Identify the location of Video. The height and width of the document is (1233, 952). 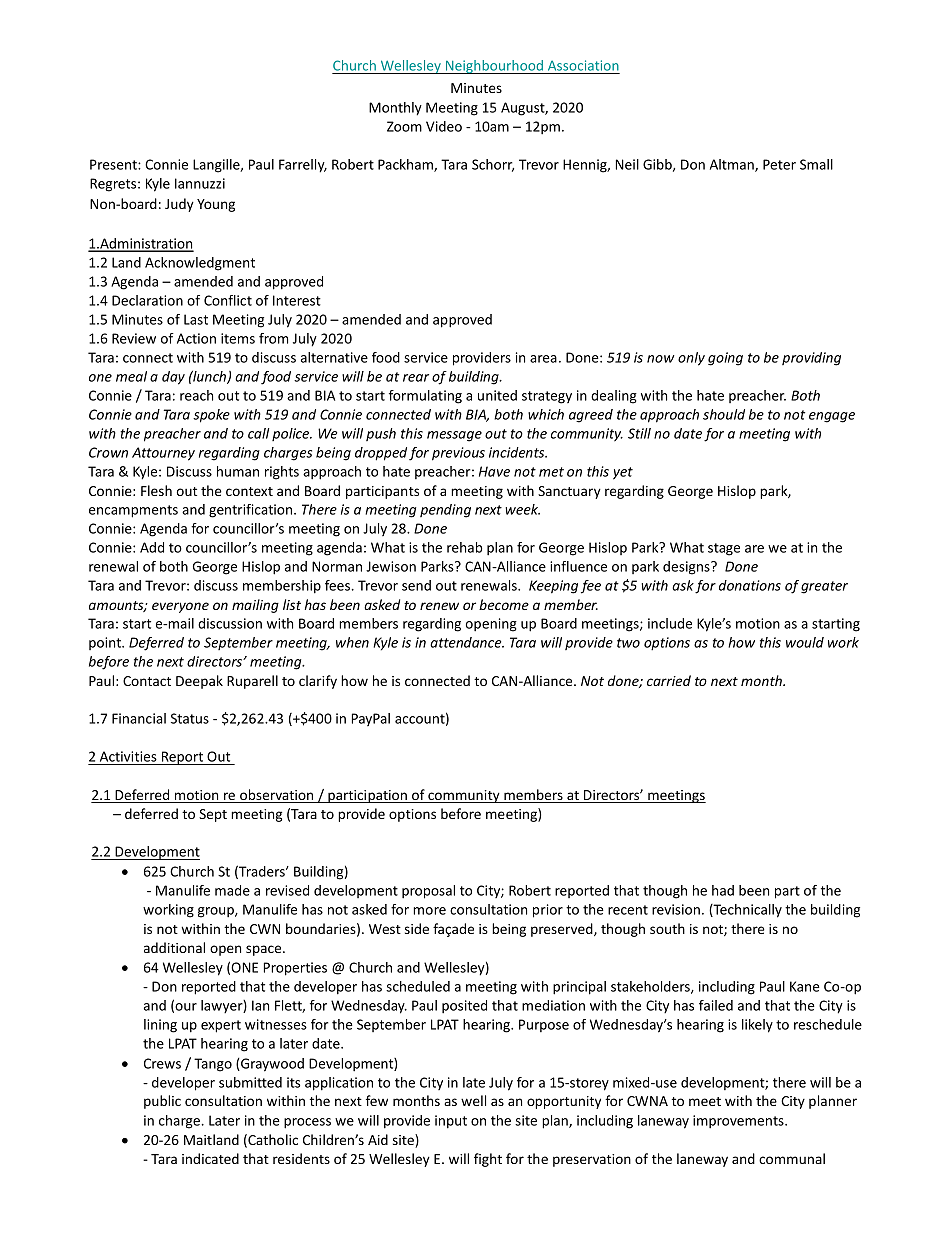
(444, 126).
